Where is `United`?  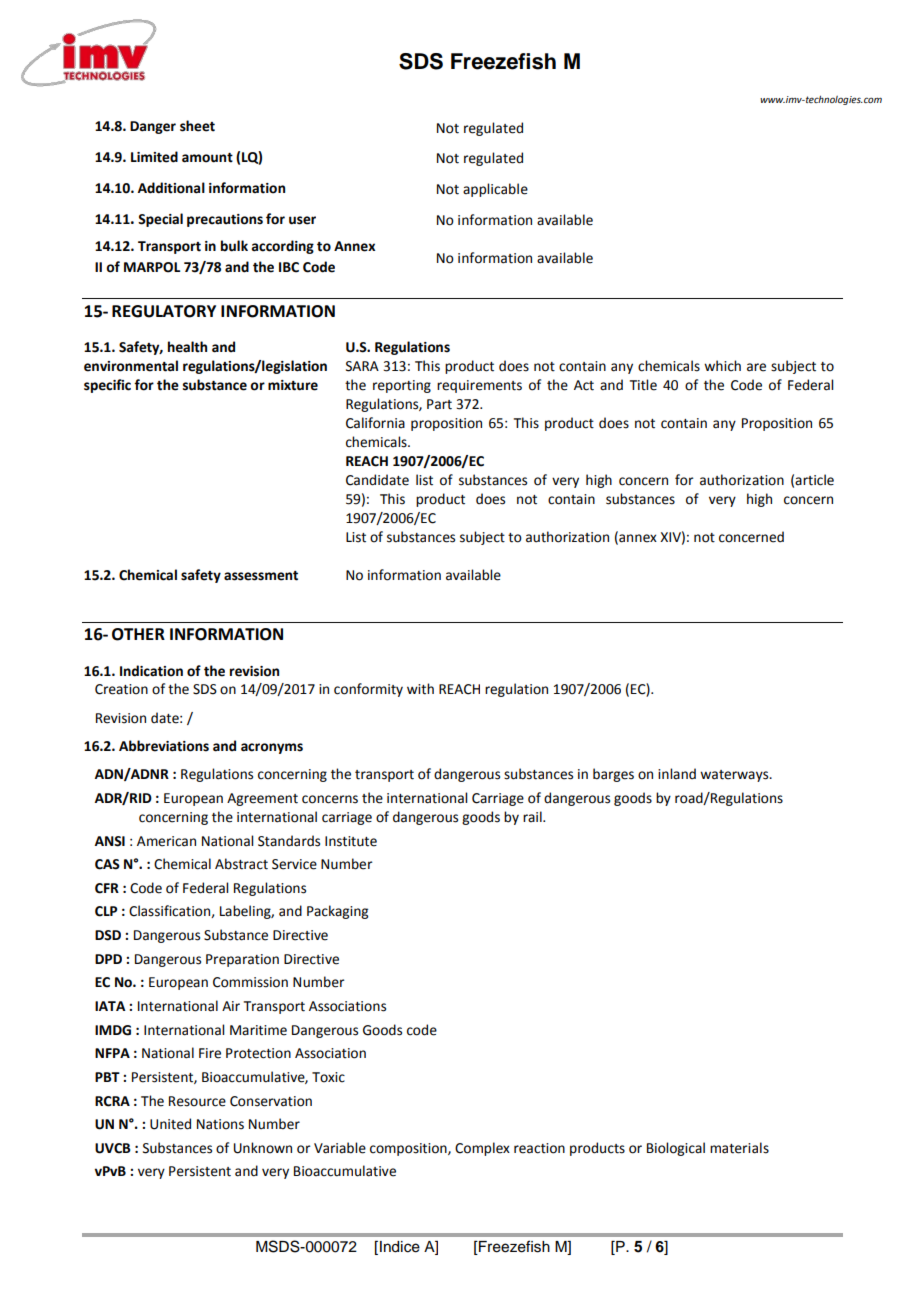
United is located at coordinates (170, 1124).
